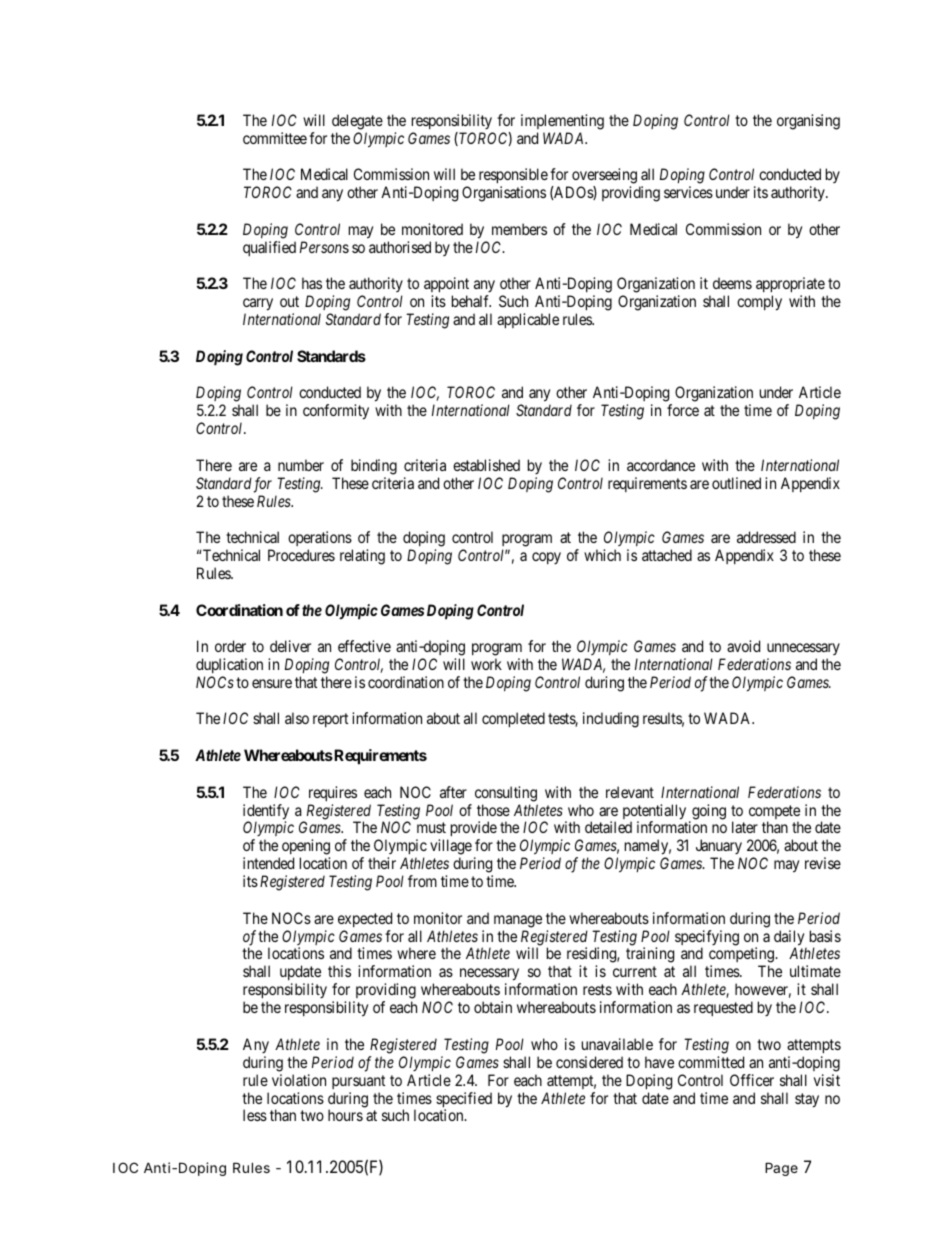 This screenshot has width=952, height=1233. I want to click on organising, so click(808, 122).
